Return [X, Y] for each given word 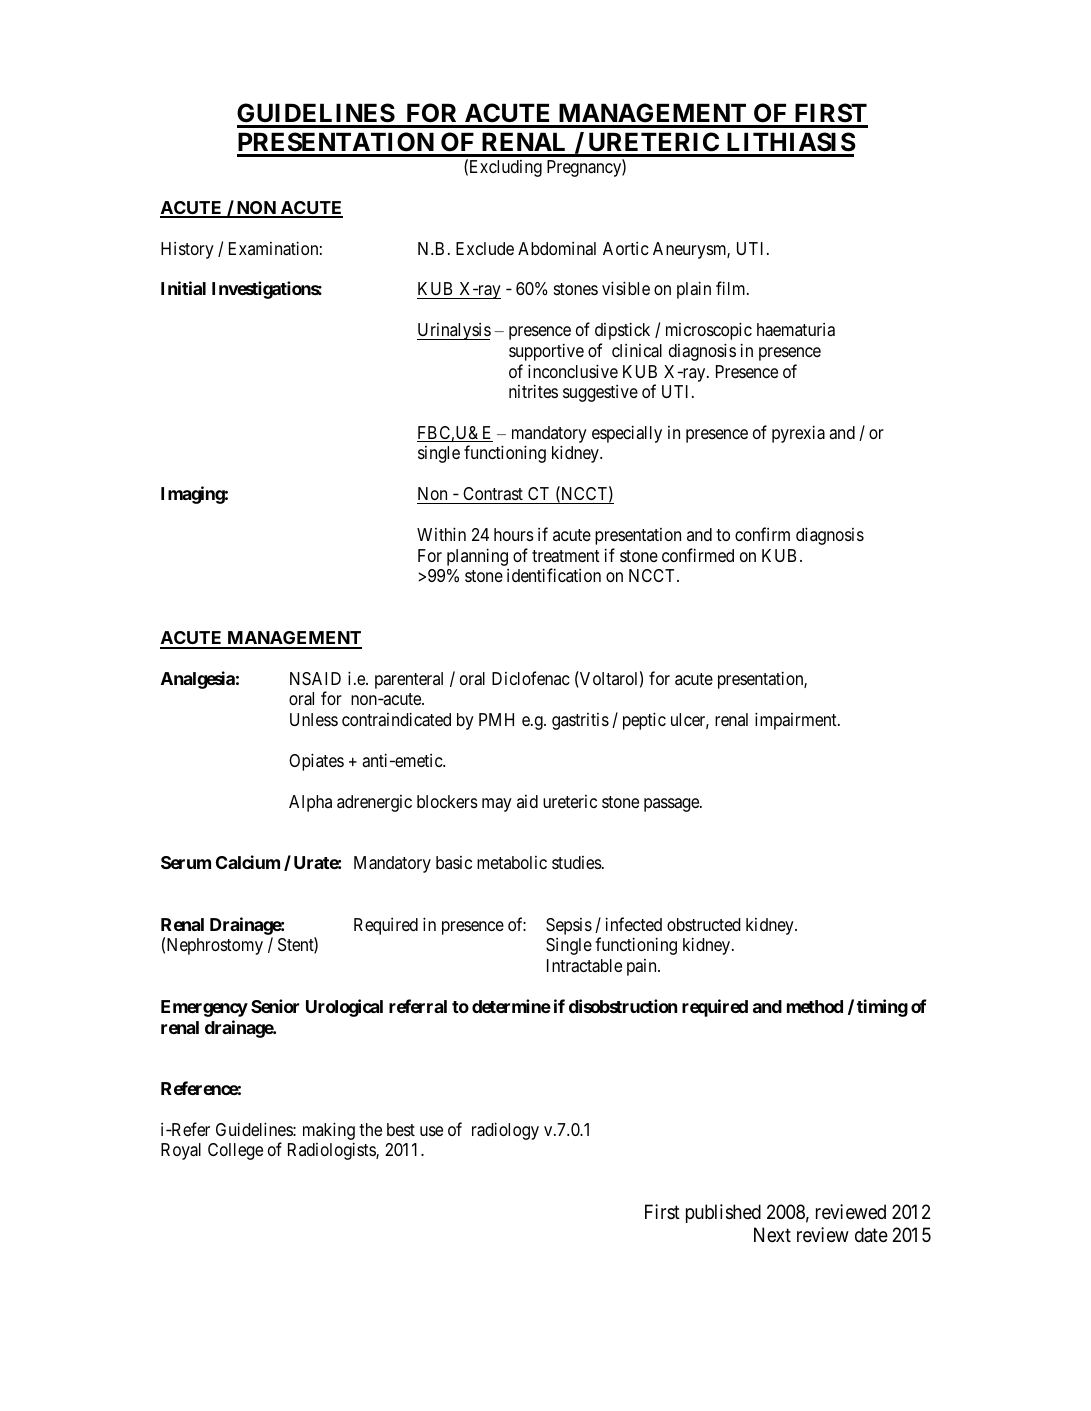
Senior [275, 1006]
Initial [183, 288]
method [815, 1006]
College [235, 1151]
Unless [314, 719]
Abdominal [557, 248]
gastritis [580, 721]
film [732, 288]
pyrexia [798, 434]
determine [511, 1006]
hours [514, 534]
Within [441, 534]
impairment [797, 721]
